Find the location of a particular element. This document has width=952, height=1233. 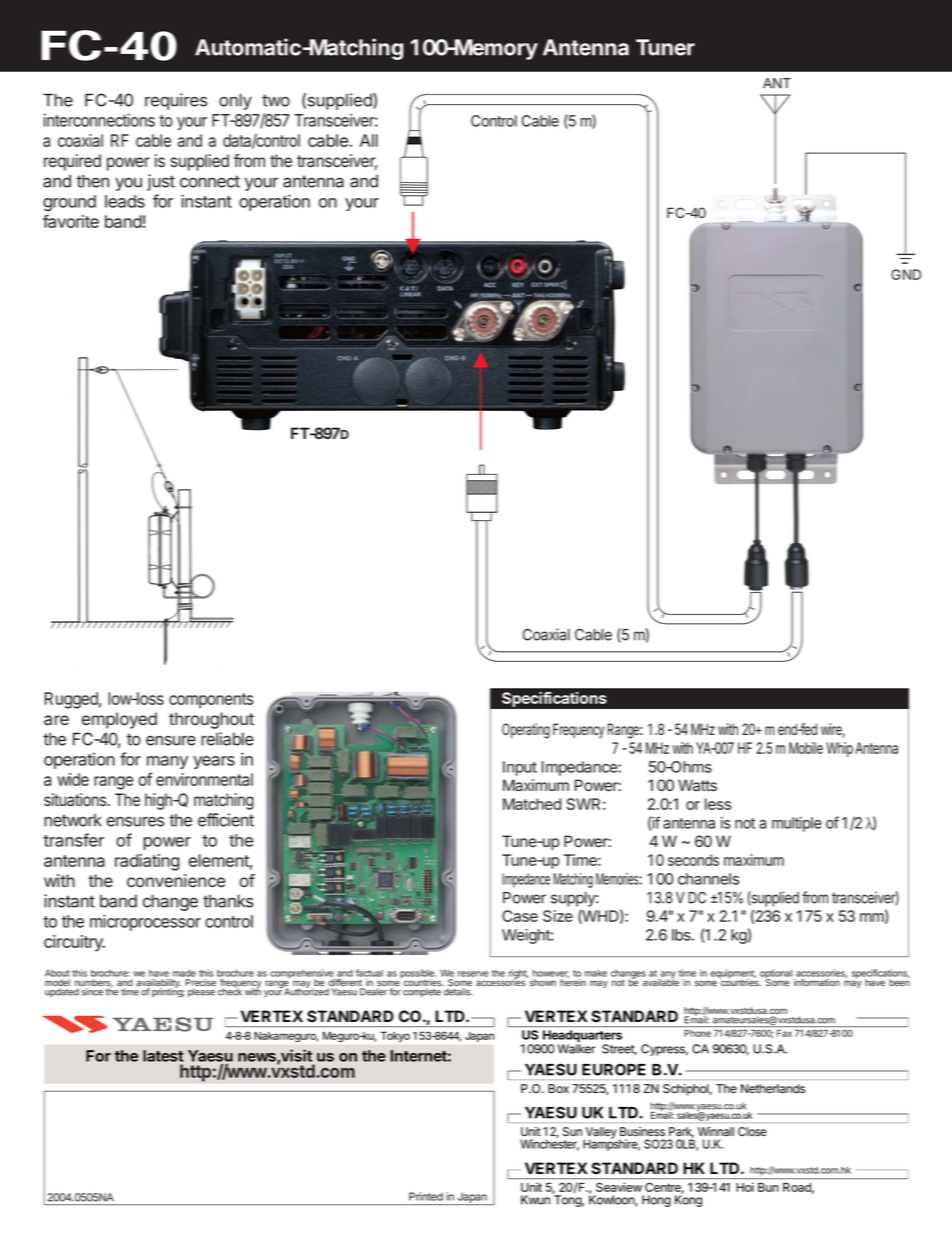

Operating is located at coordinates (526, 731).
